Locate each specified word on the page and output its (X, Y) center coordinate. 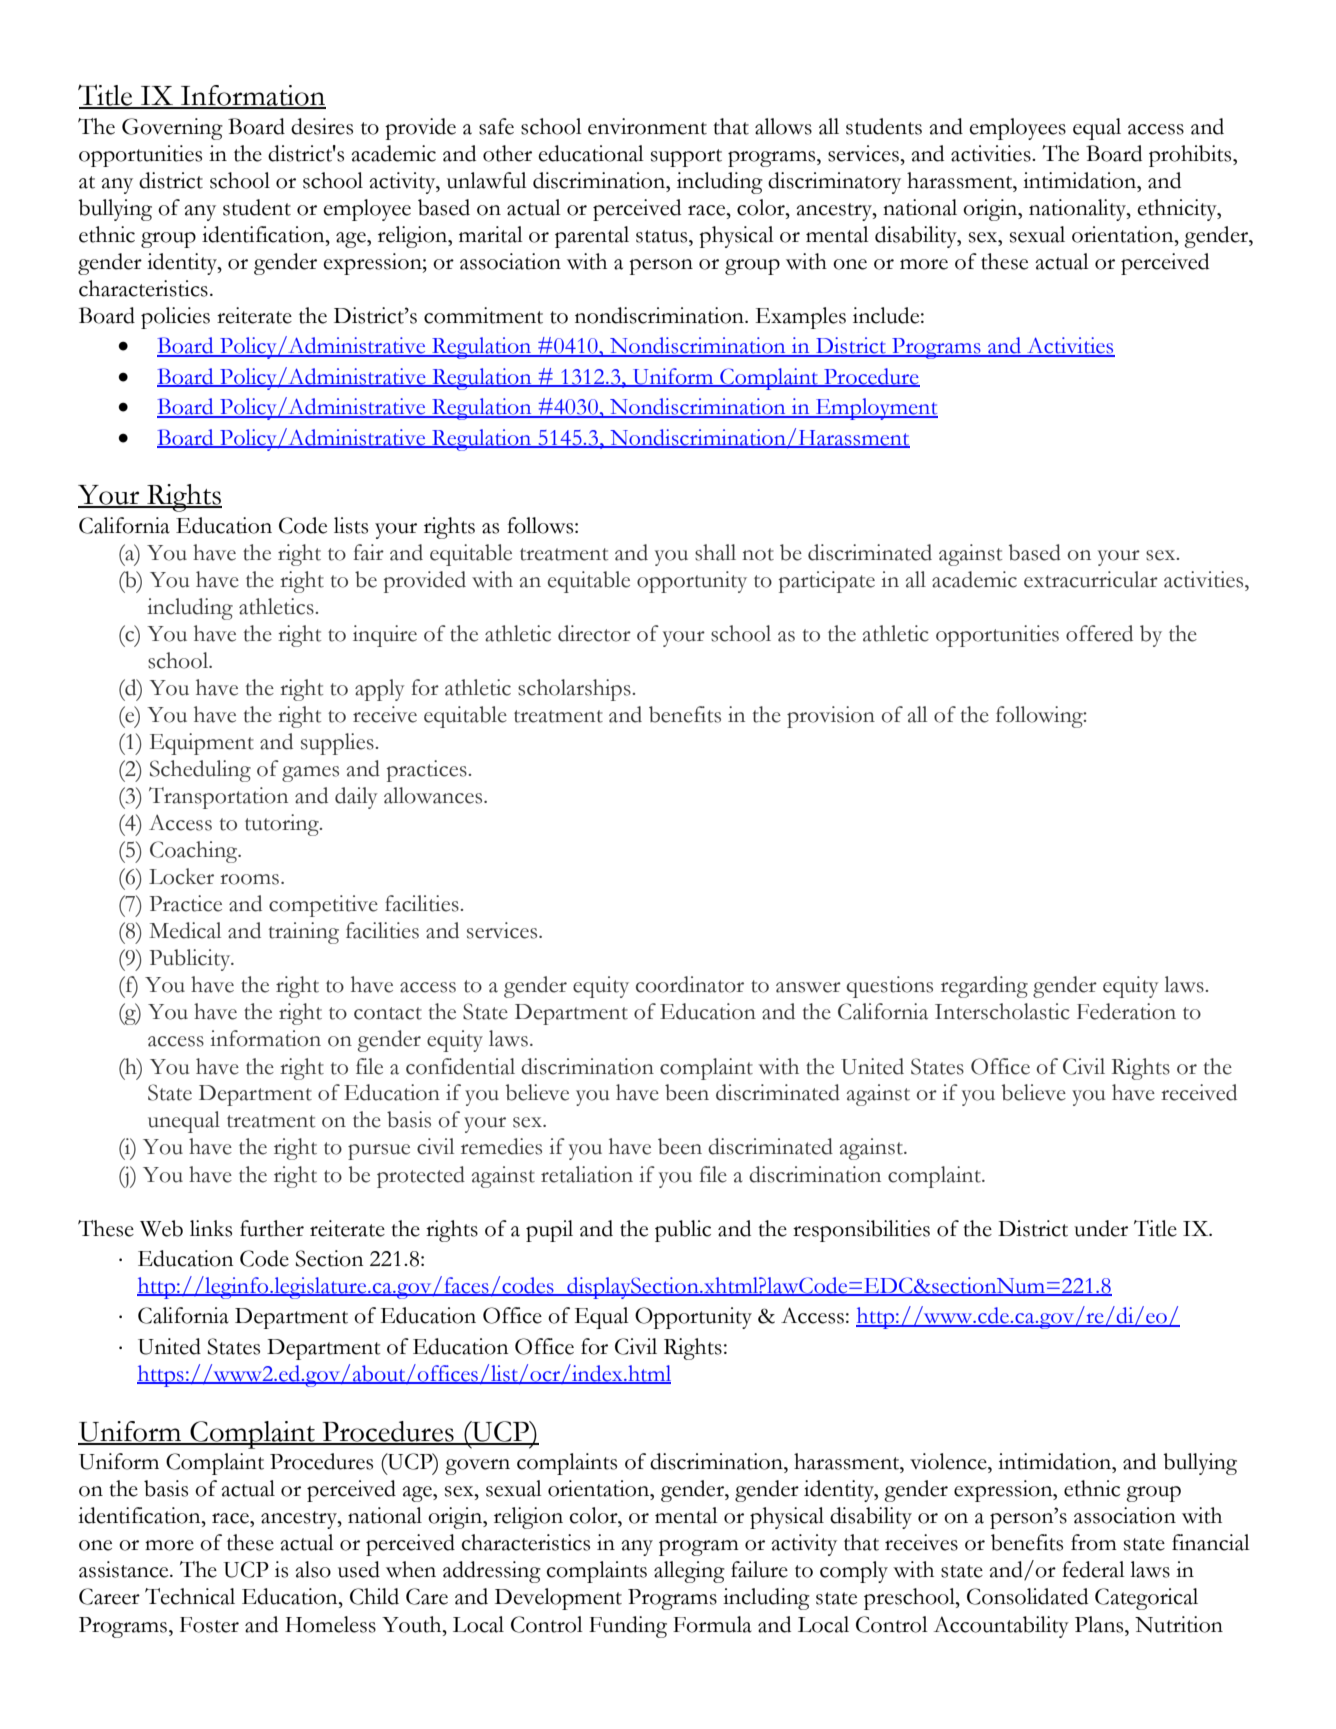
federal (1093, 1569)
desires (322, 126)
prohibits (1191, 156)
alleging (689, 1572)
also (313, 1569)
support (686, 158)
